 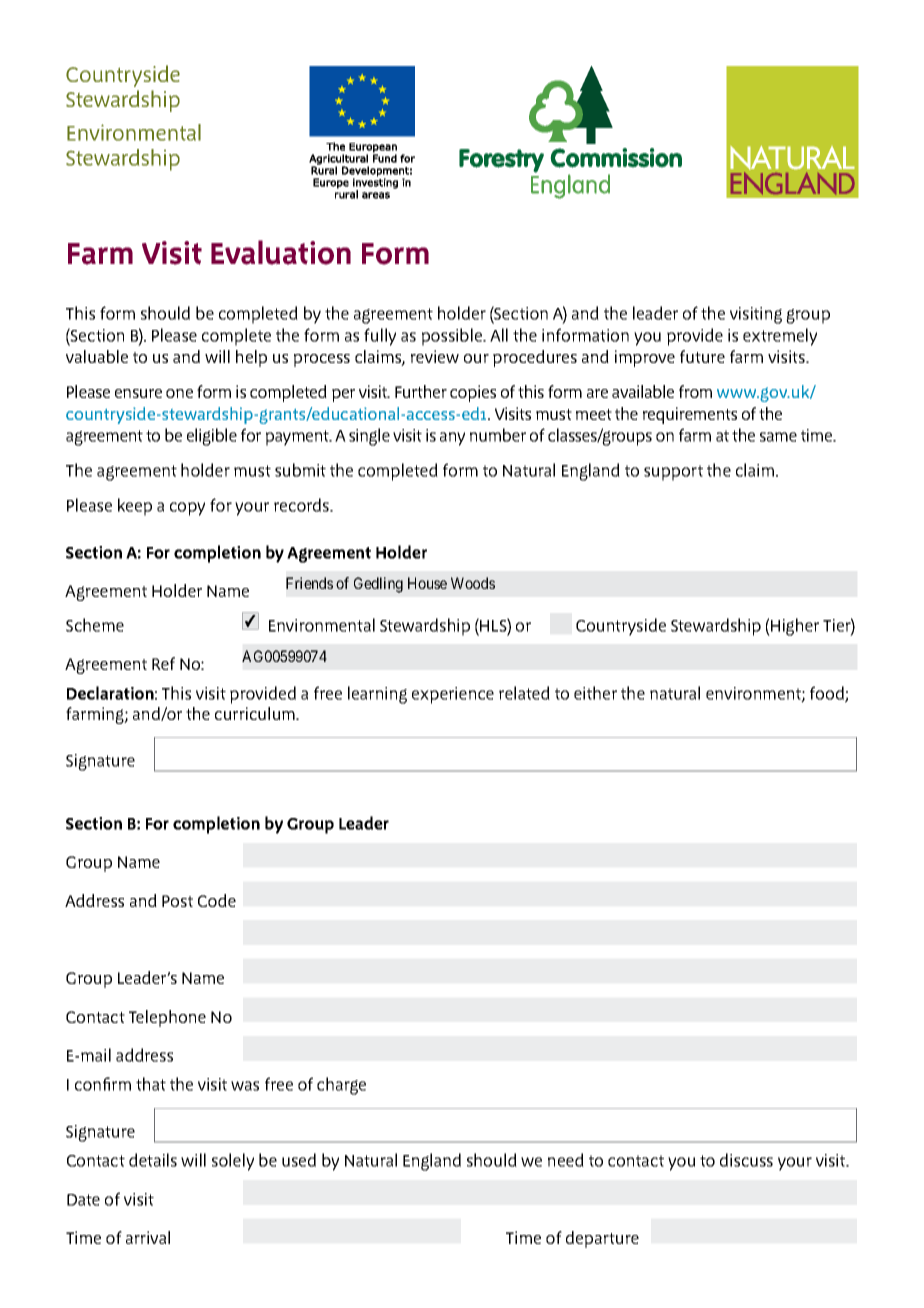 I want to click on Post, so click(x=177, y=901).
